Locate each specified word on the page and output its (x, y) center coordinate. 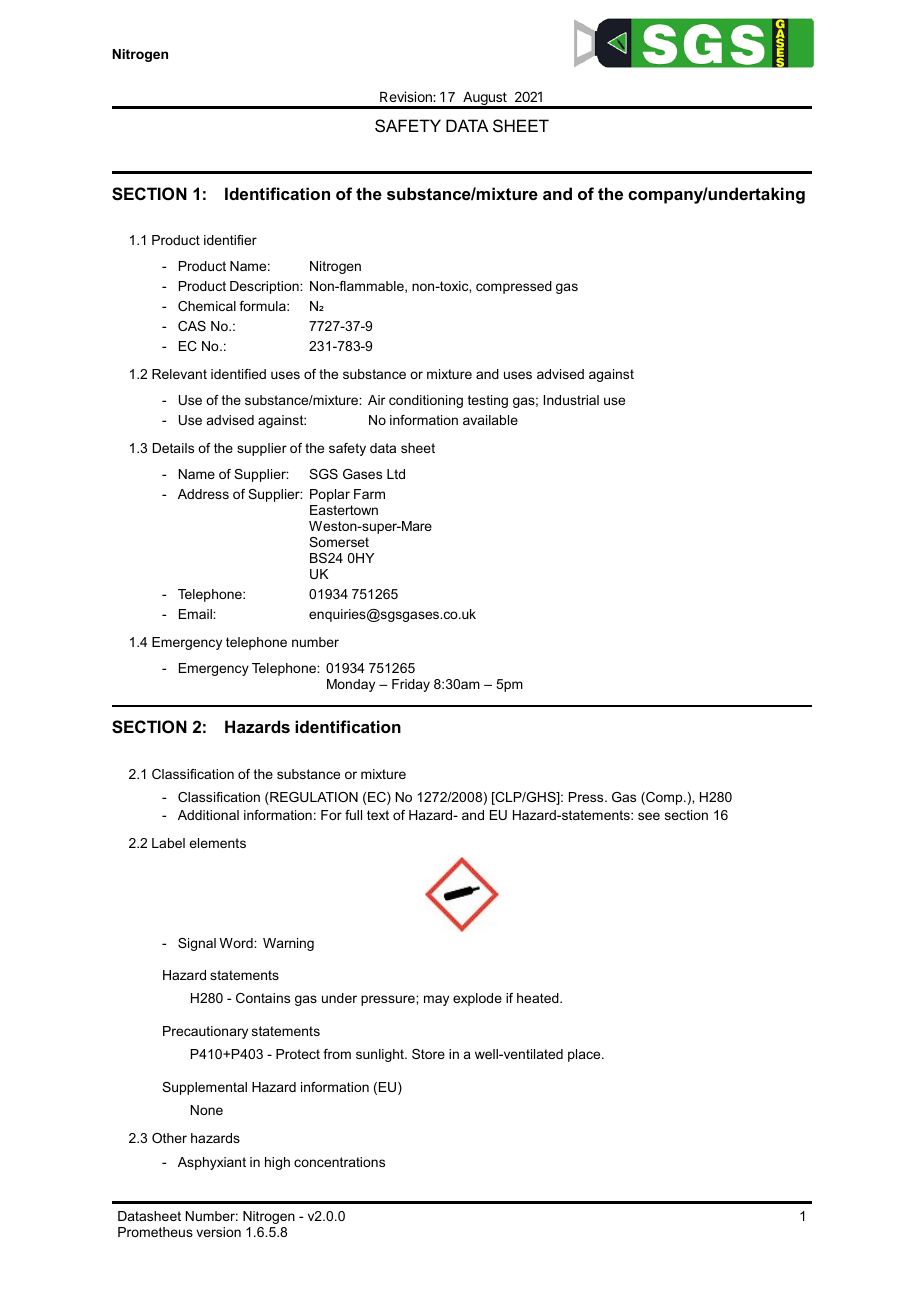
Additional (208, 815)
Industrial (571, 400)
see (649, 816)
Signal (197, 944)
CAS (192, 326)
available (490, 420)
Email (196, 614)
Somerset (339, 542)
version (218, 1232)
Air (376, 400)
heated (539, 998)
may (436, 1000)
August (485, 100)
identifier (230, 240)
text (378, 815)
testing (488, 401)
